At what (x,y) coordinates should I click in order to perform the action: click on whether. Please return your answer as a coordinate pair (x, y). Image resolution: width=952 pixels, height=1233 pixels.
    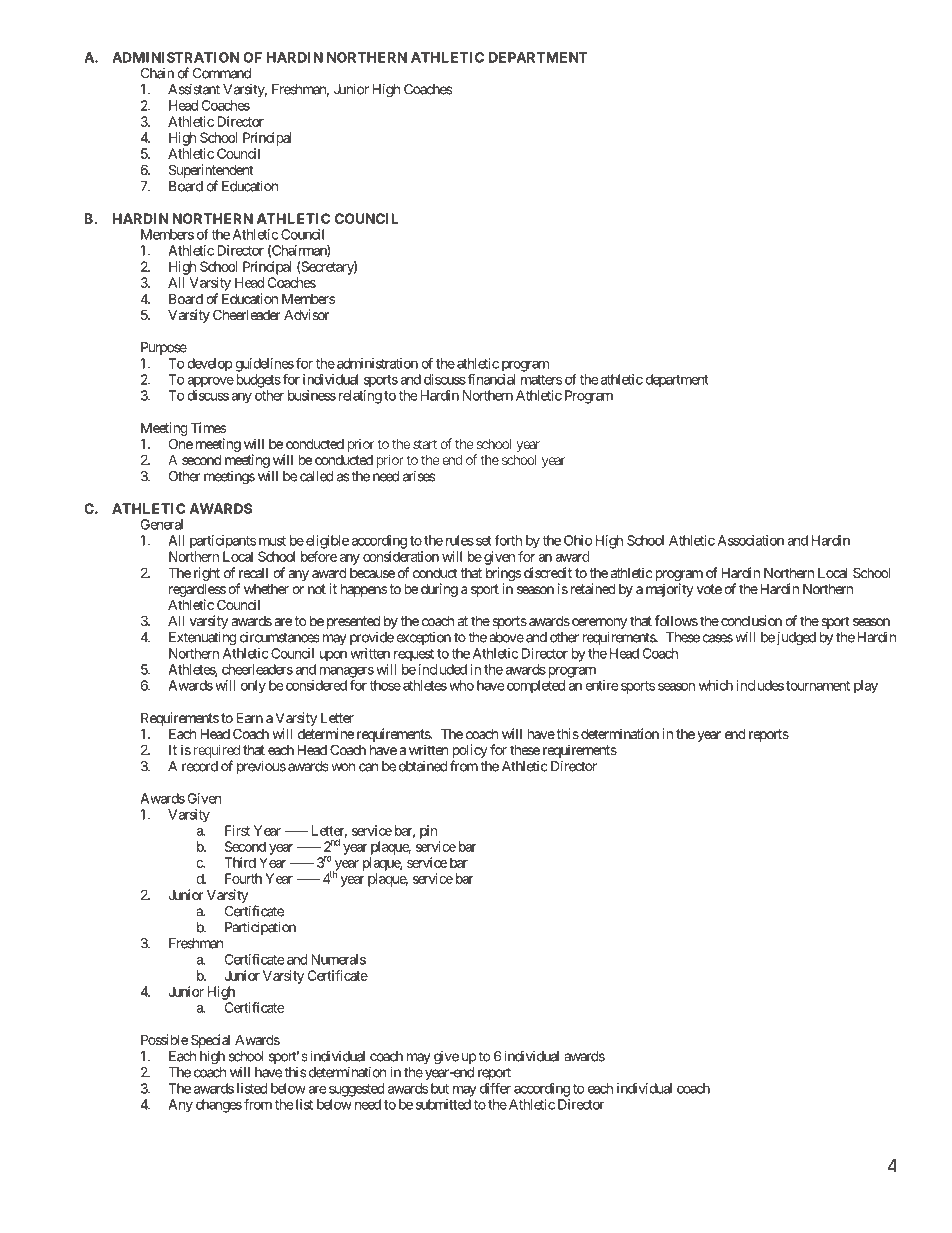
    Looking at the image, I should click on (266, 589).
